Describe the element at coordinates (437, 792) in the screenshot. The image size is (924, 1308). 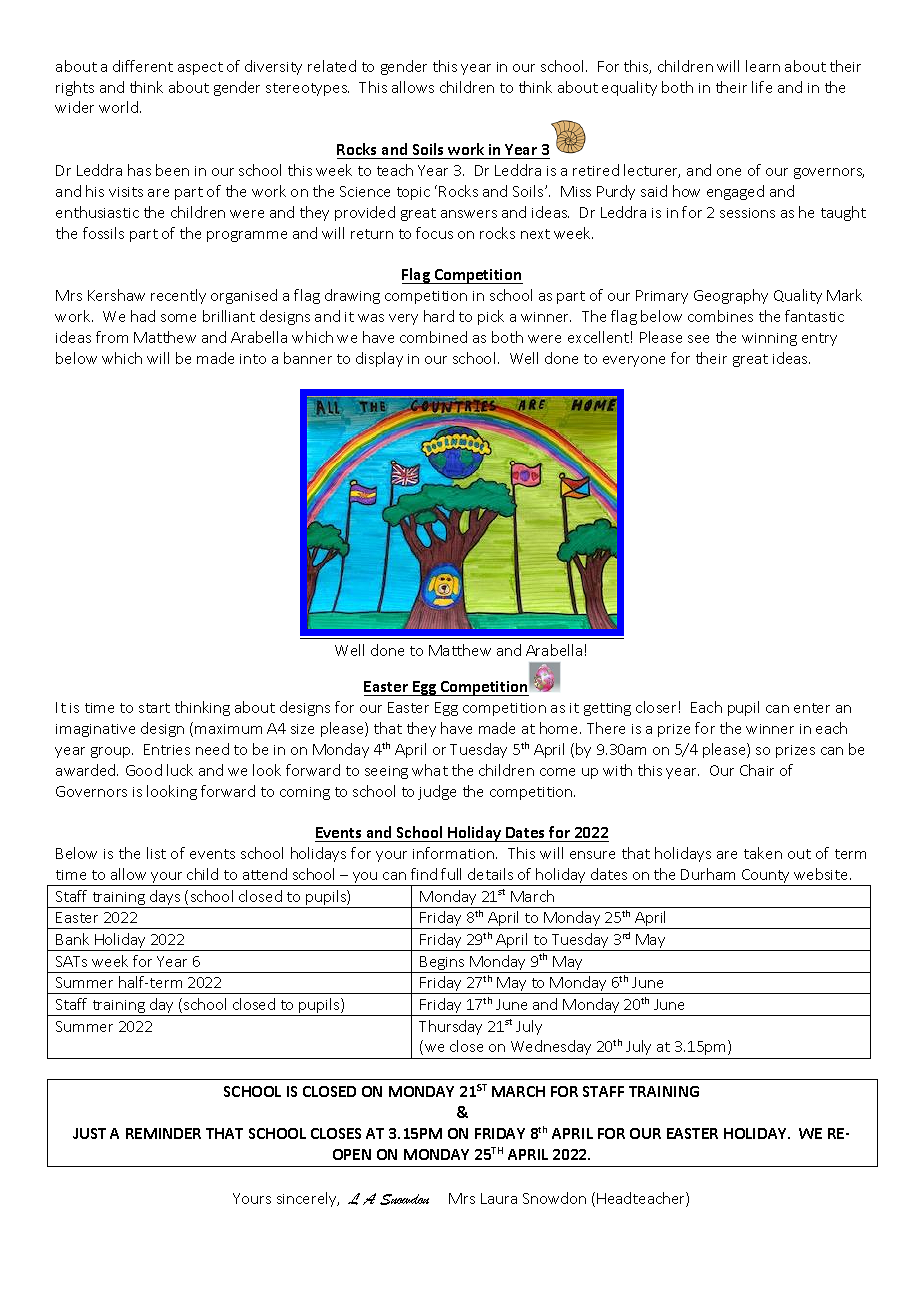
I see `judge` at that location.
